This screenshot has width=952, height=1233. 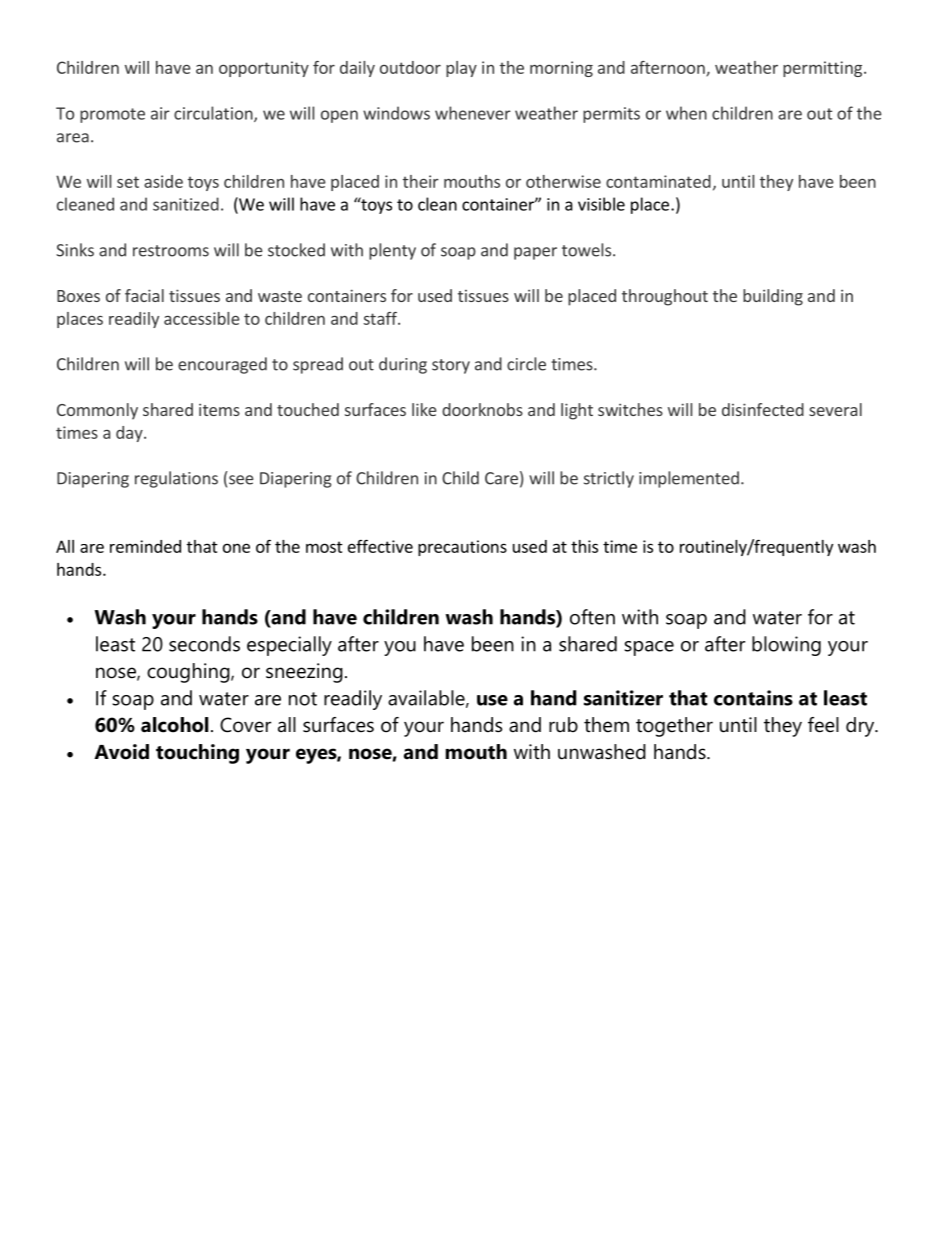 What do you see at coordinates (174, 725) in the screenshot?
I see `alcohol` at bounding box center [174, 725].
